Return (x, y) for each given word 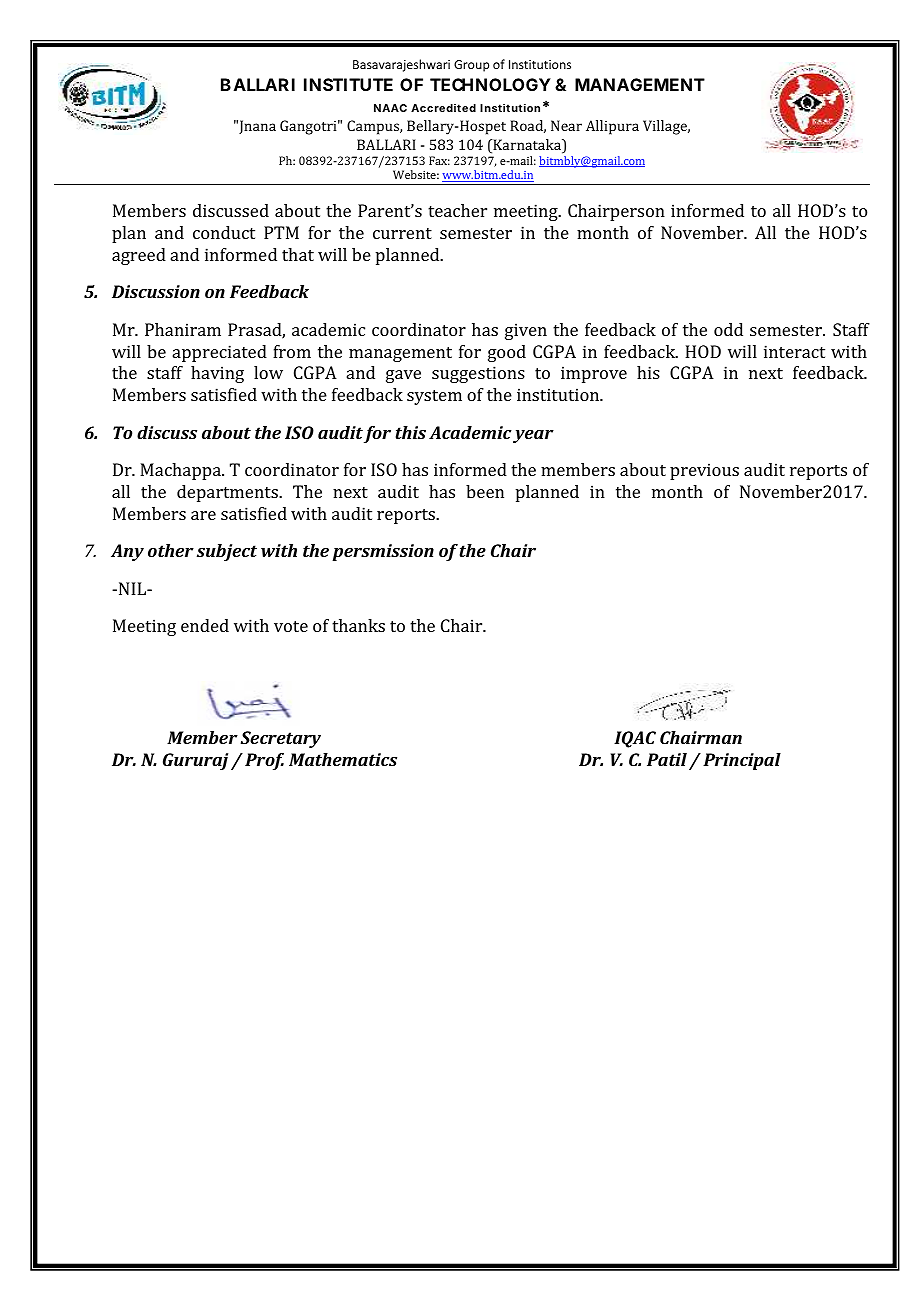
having (217, 374)
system (434, 397)
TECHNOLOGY (490, 84)
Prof (264, 761)
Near (566, 125)
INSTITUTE (348, 84)
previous (704, 471)
